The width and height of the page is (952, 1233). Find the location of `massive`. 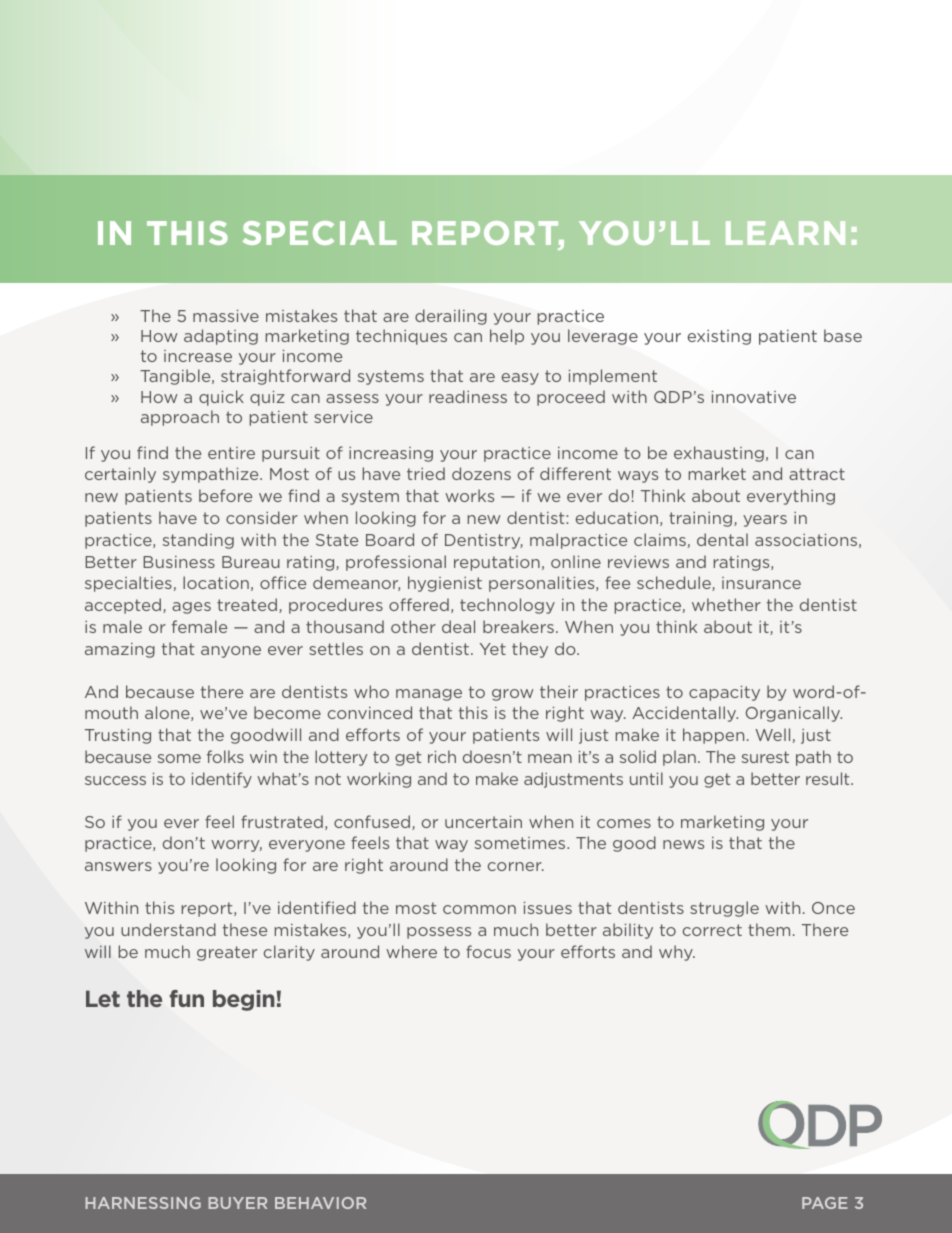

massive is located at coordinates (226, 316).
